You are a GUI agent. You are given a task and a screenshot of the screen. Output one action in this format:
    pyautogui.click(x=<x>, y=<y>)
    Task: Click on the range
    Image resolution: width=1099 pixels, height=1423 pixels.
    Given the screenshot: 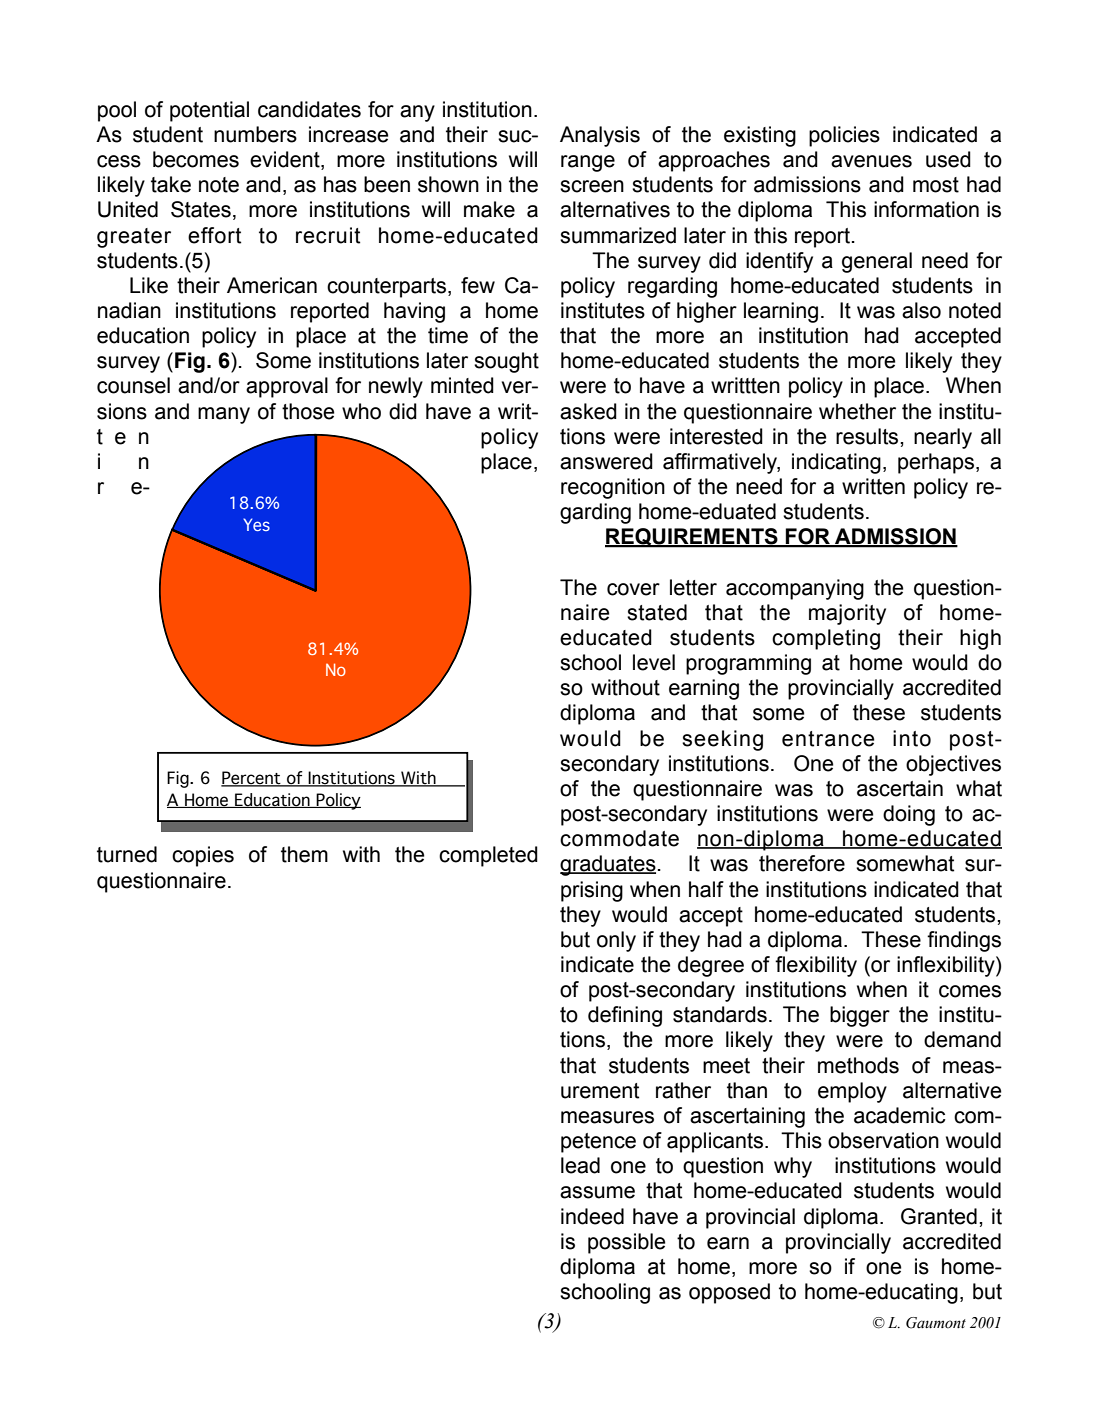 What is the action you would take?
    pyautogui.click(x=588, y=163)
